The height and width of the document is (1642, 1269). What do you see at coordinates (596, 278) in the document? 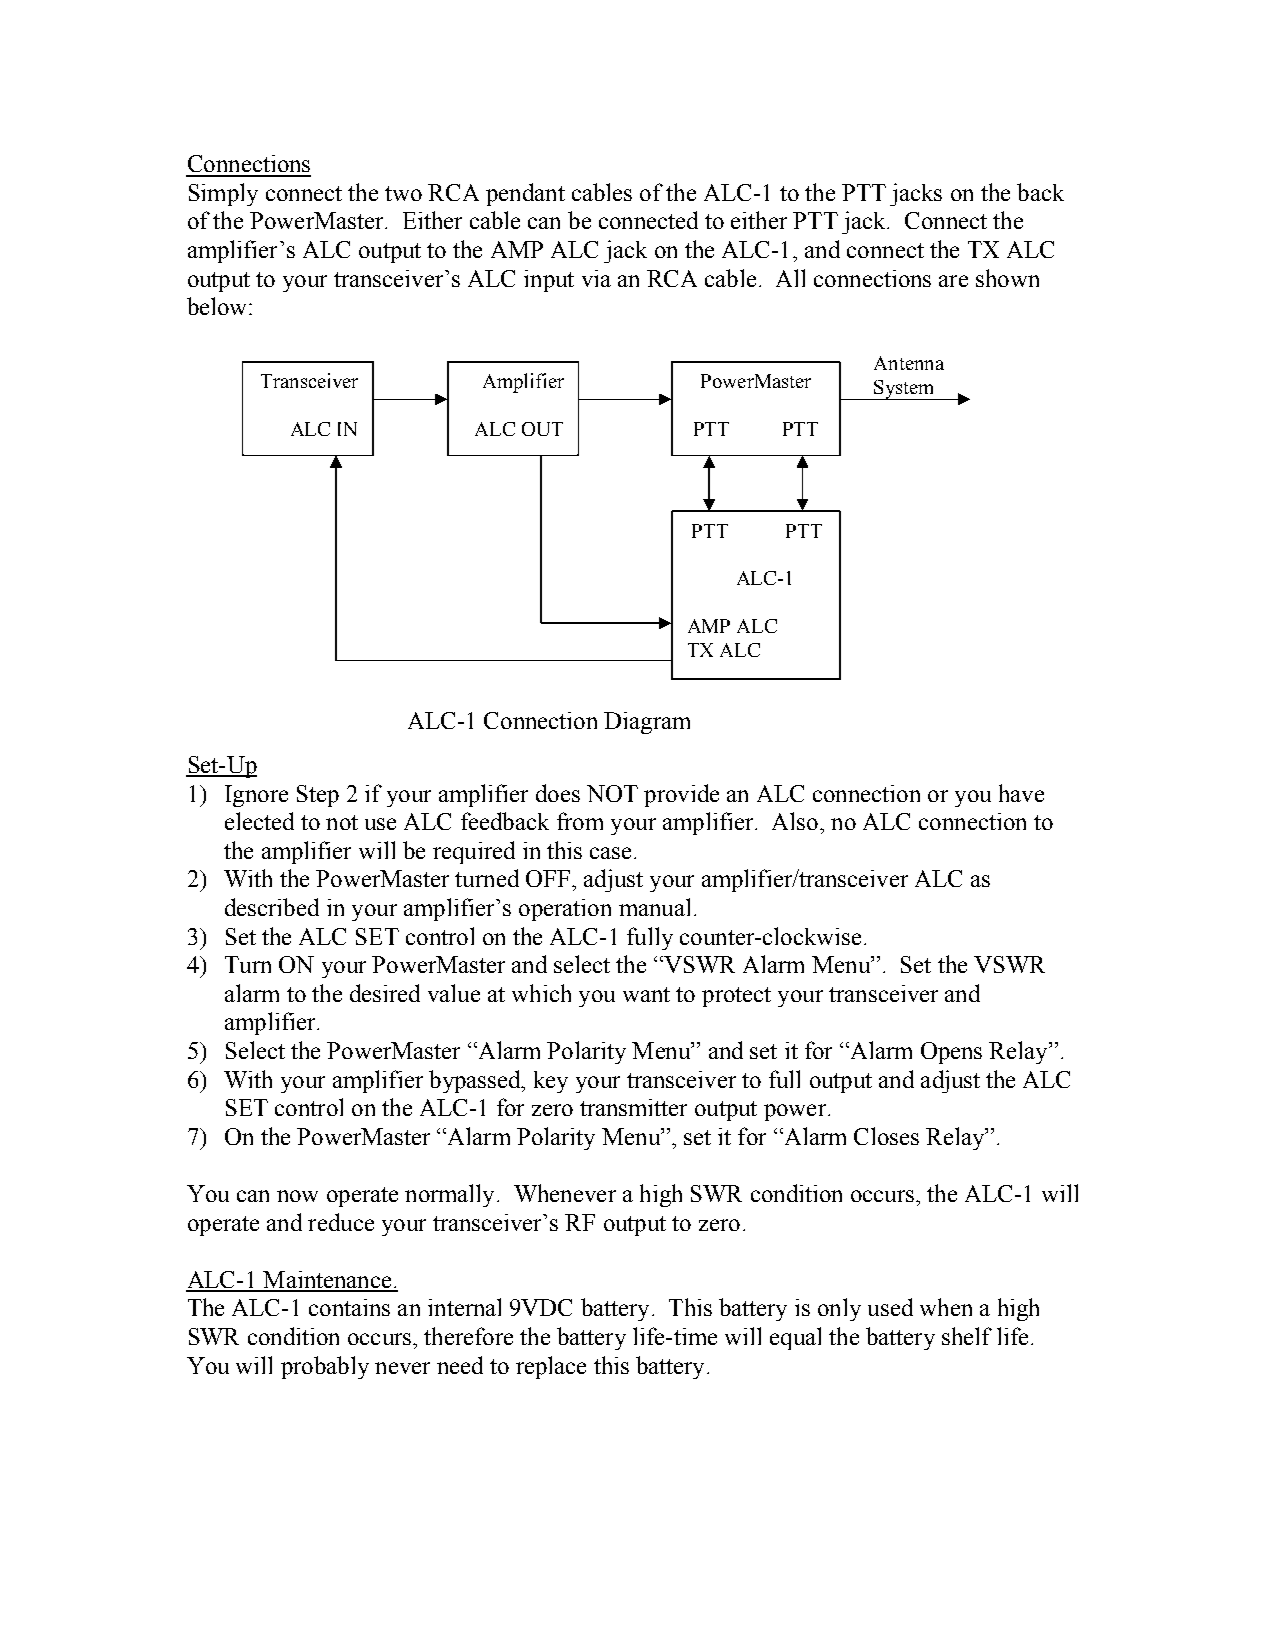
I see `via` at bounding box center [596, 278].
